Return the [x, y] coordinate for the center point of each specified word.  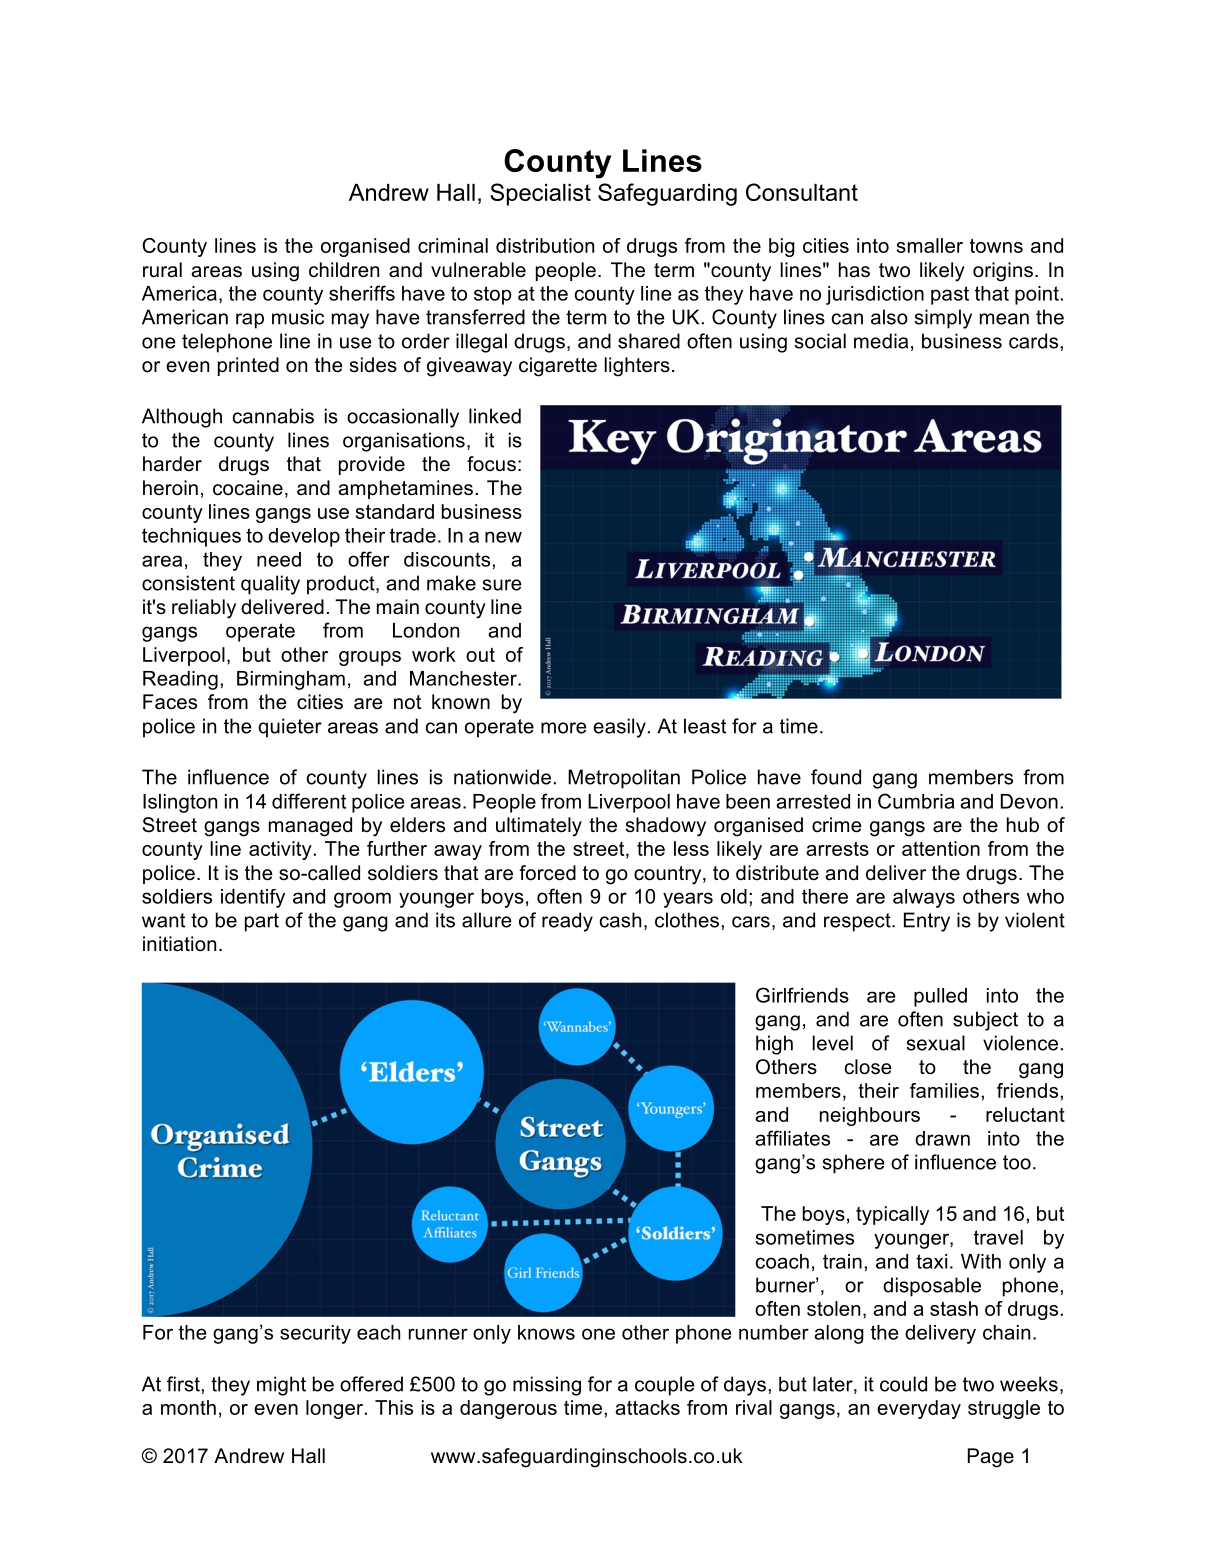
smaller [930, 245]
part [262, 922]
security [315, 1334]
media [881, 341]
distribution [545, 245]
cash [620, 920]
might [281, 1386]
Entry [927, 922]
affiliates [792, 1138]
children [344, 270]
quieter [290, 728]
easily [619, 728]
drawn [942, 1138]
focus [491, 464]
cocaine [248, 488]
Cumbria [916, 801]
